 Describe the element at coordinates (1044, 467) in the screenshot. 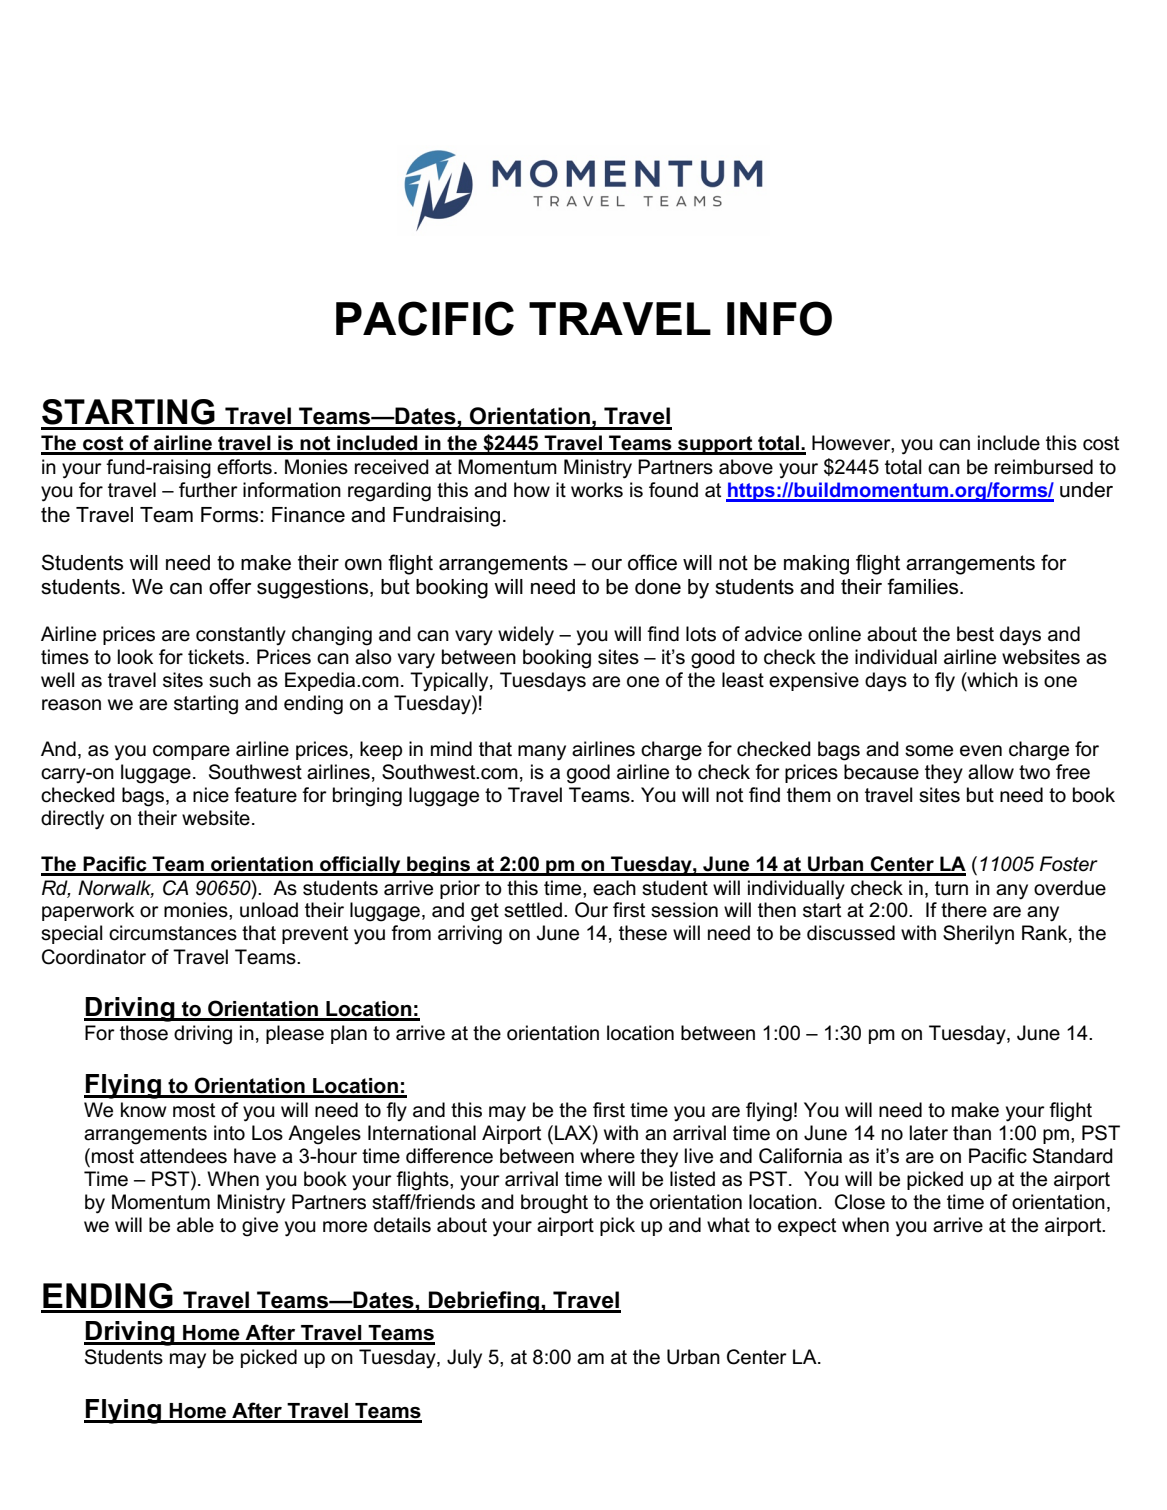

I see `reimbursed` at that location.
